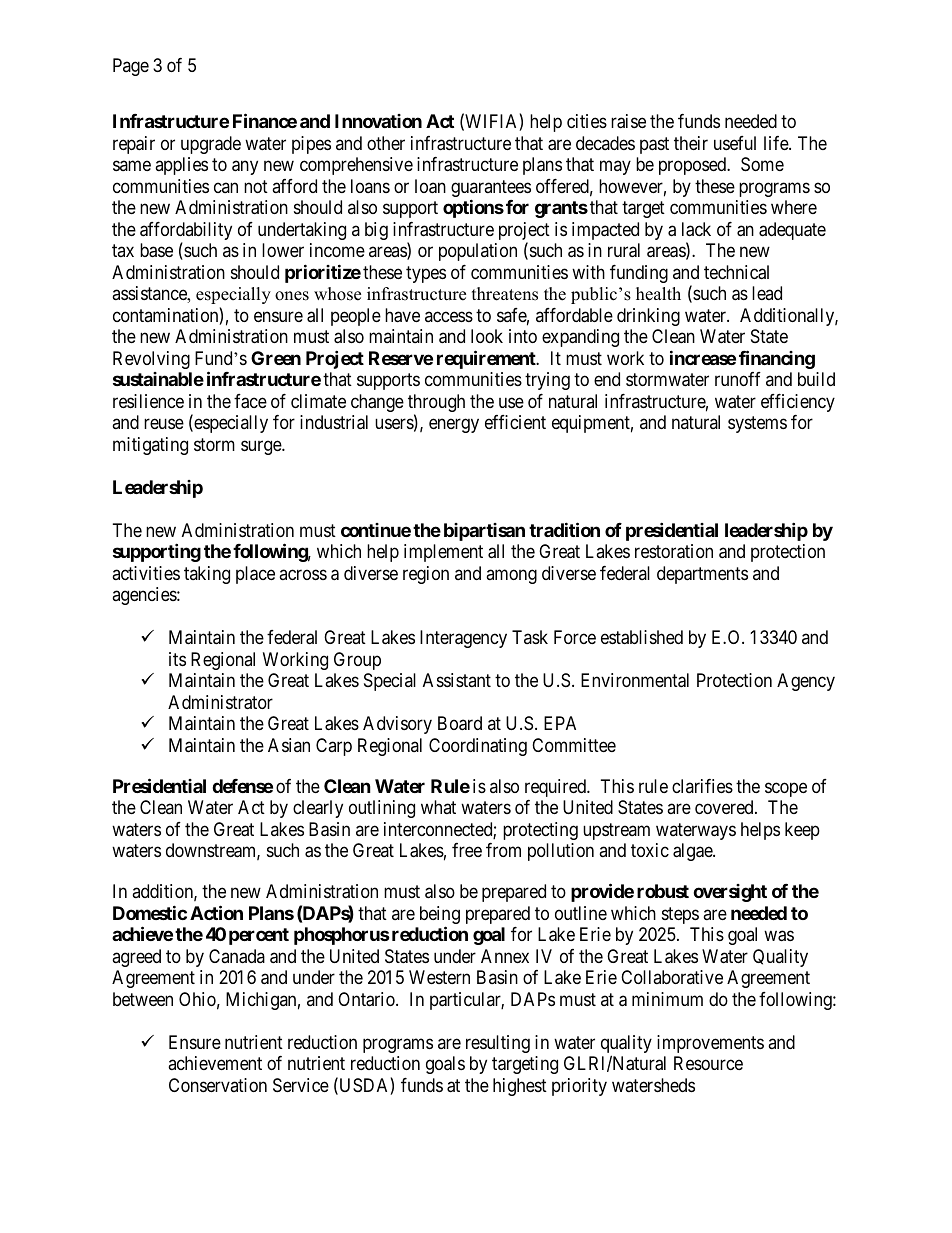 The image size is (952, 1233). I want to click on energy, so click(454, 426).
